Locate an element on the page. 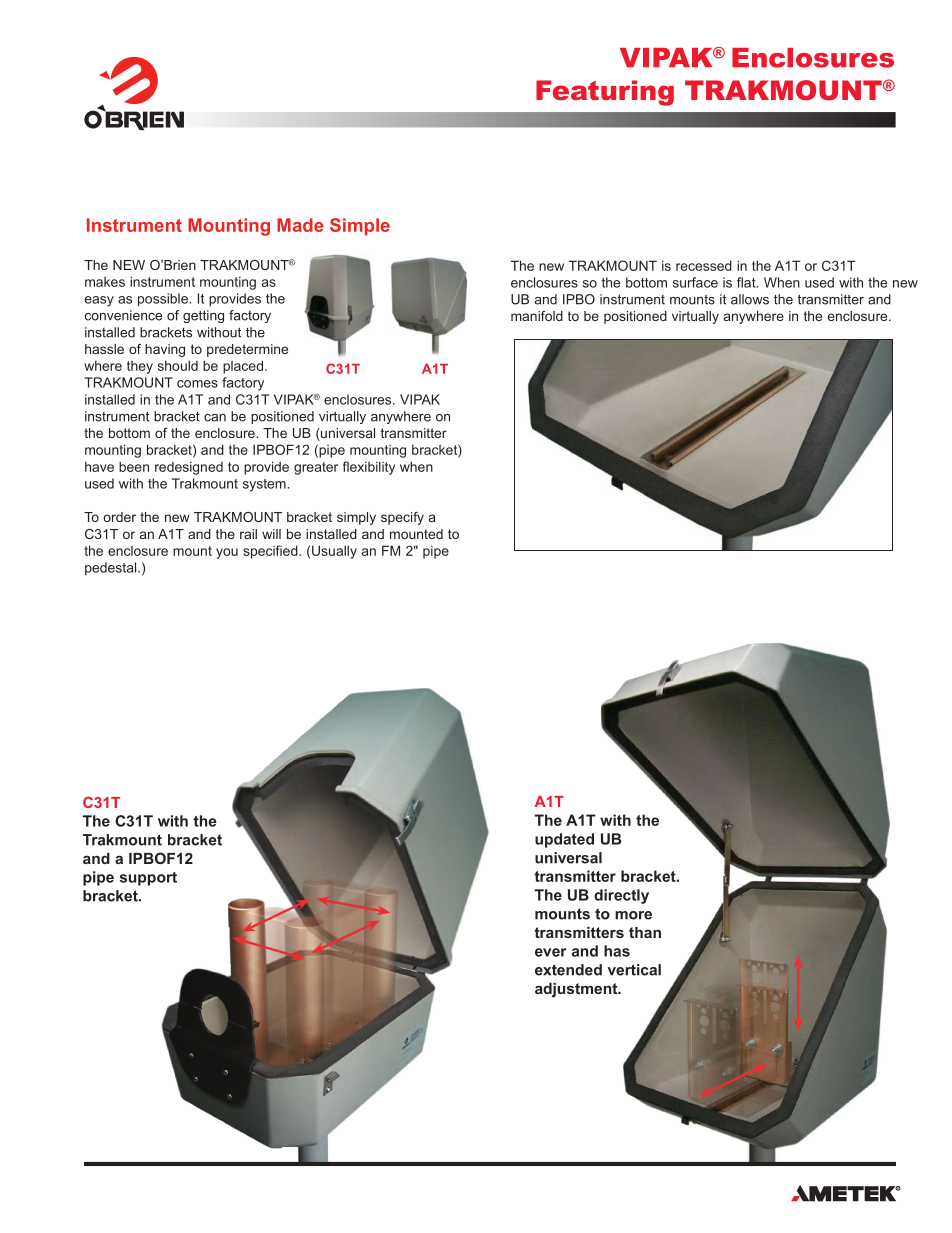  support is located at coordinates (148, 879).
